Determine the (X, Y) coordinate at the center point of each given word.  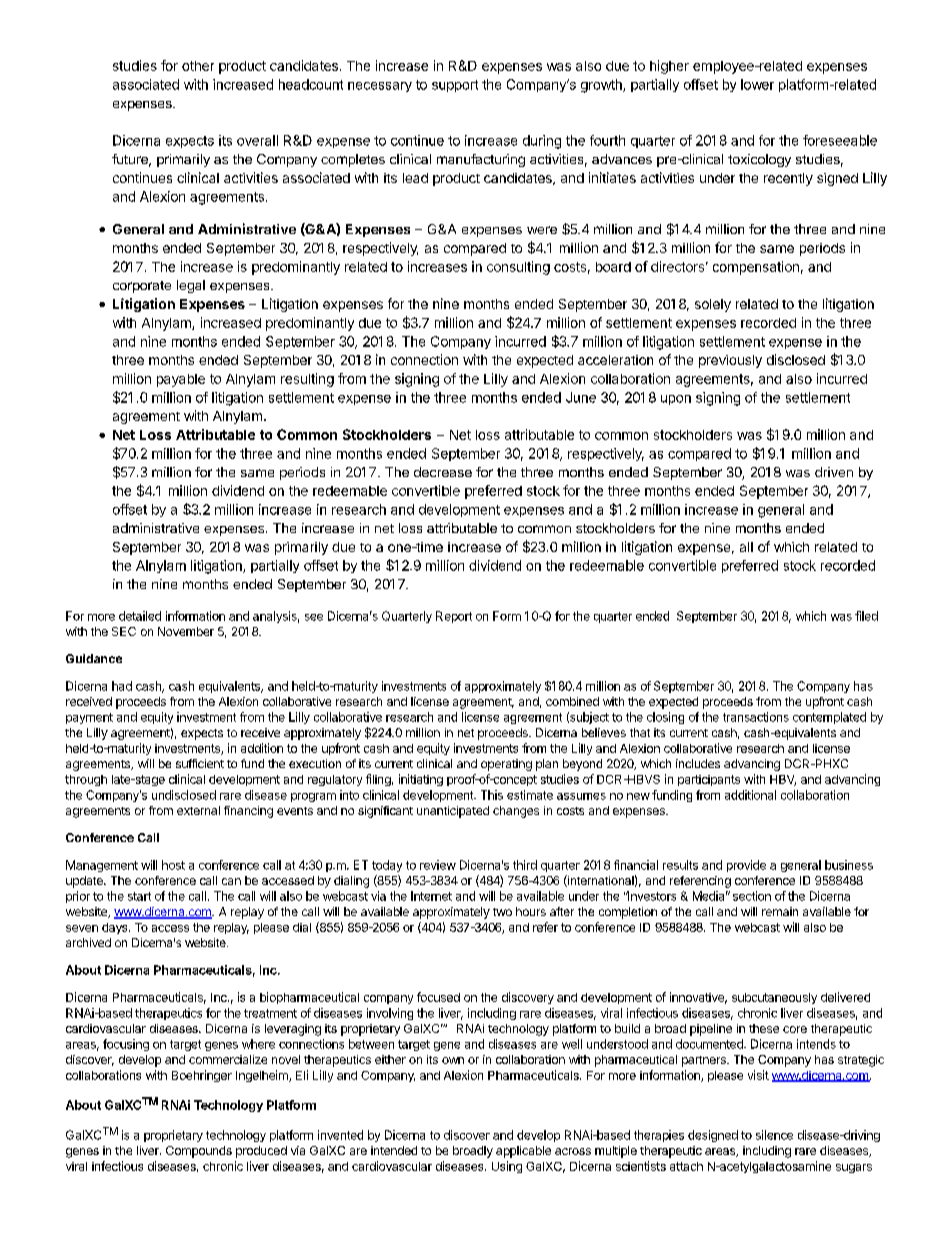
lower (757, 84)
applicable (523, 1152)
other (198, 66)
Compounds (199, 1152)
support (455, 86)
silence (774, 1135)
